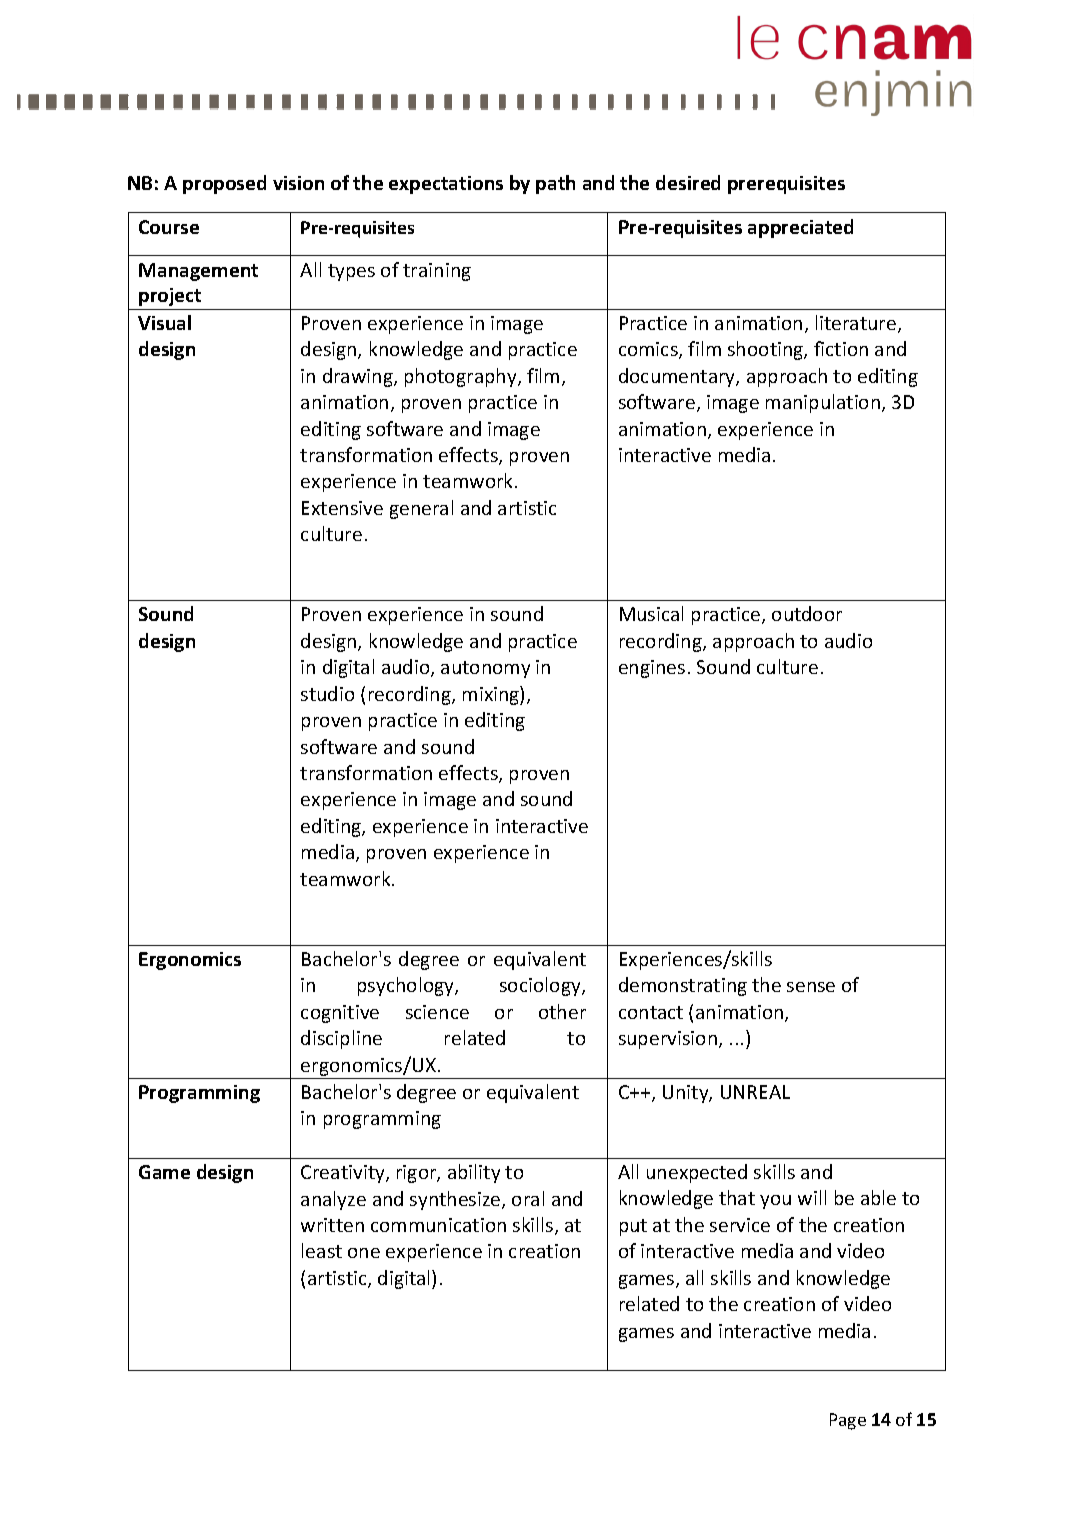  Describe the element at coordinates (224, 184) in the screenshot. I see `proposed` at that location.
